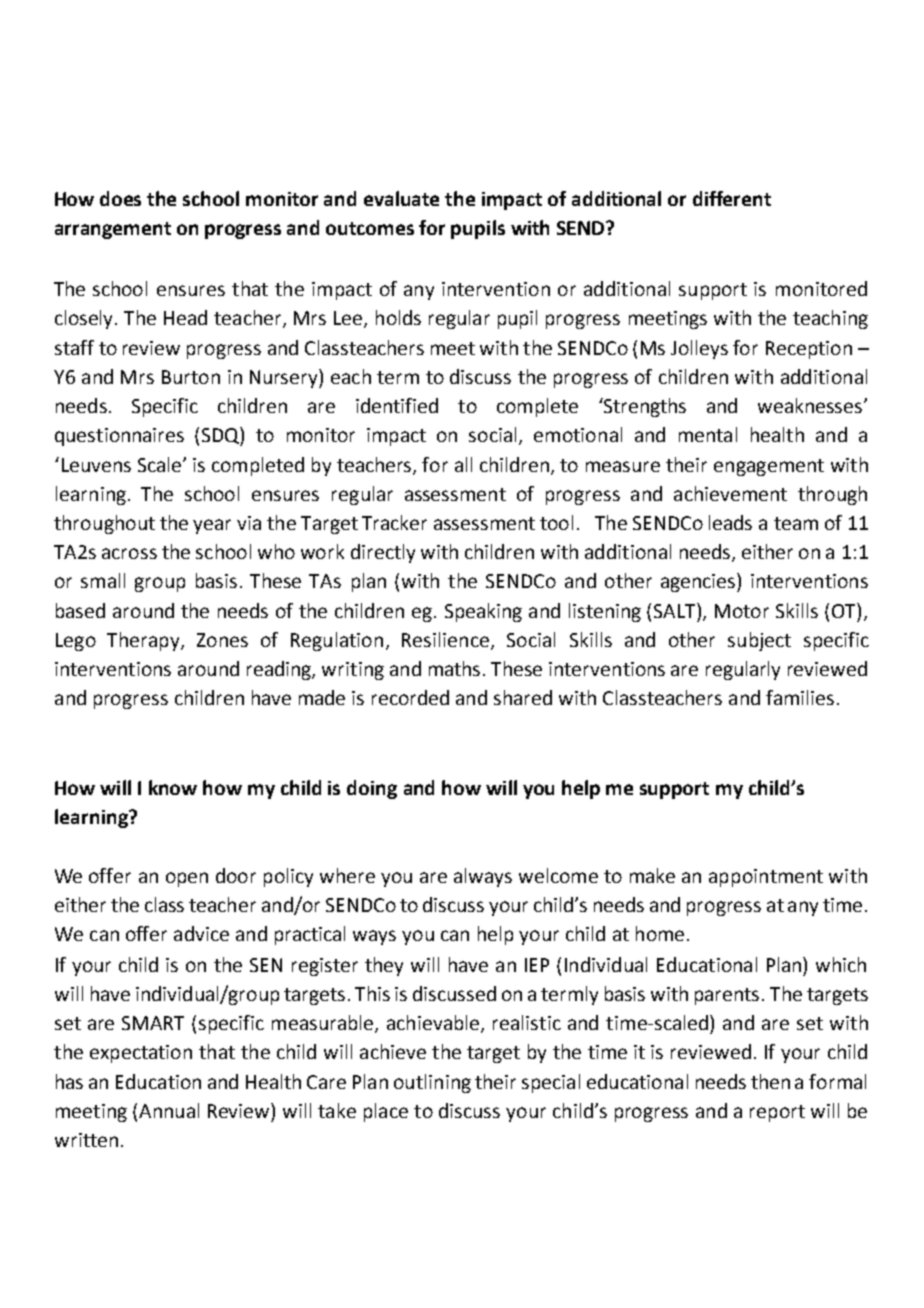  I want to click on identified, so click(397, 405).
